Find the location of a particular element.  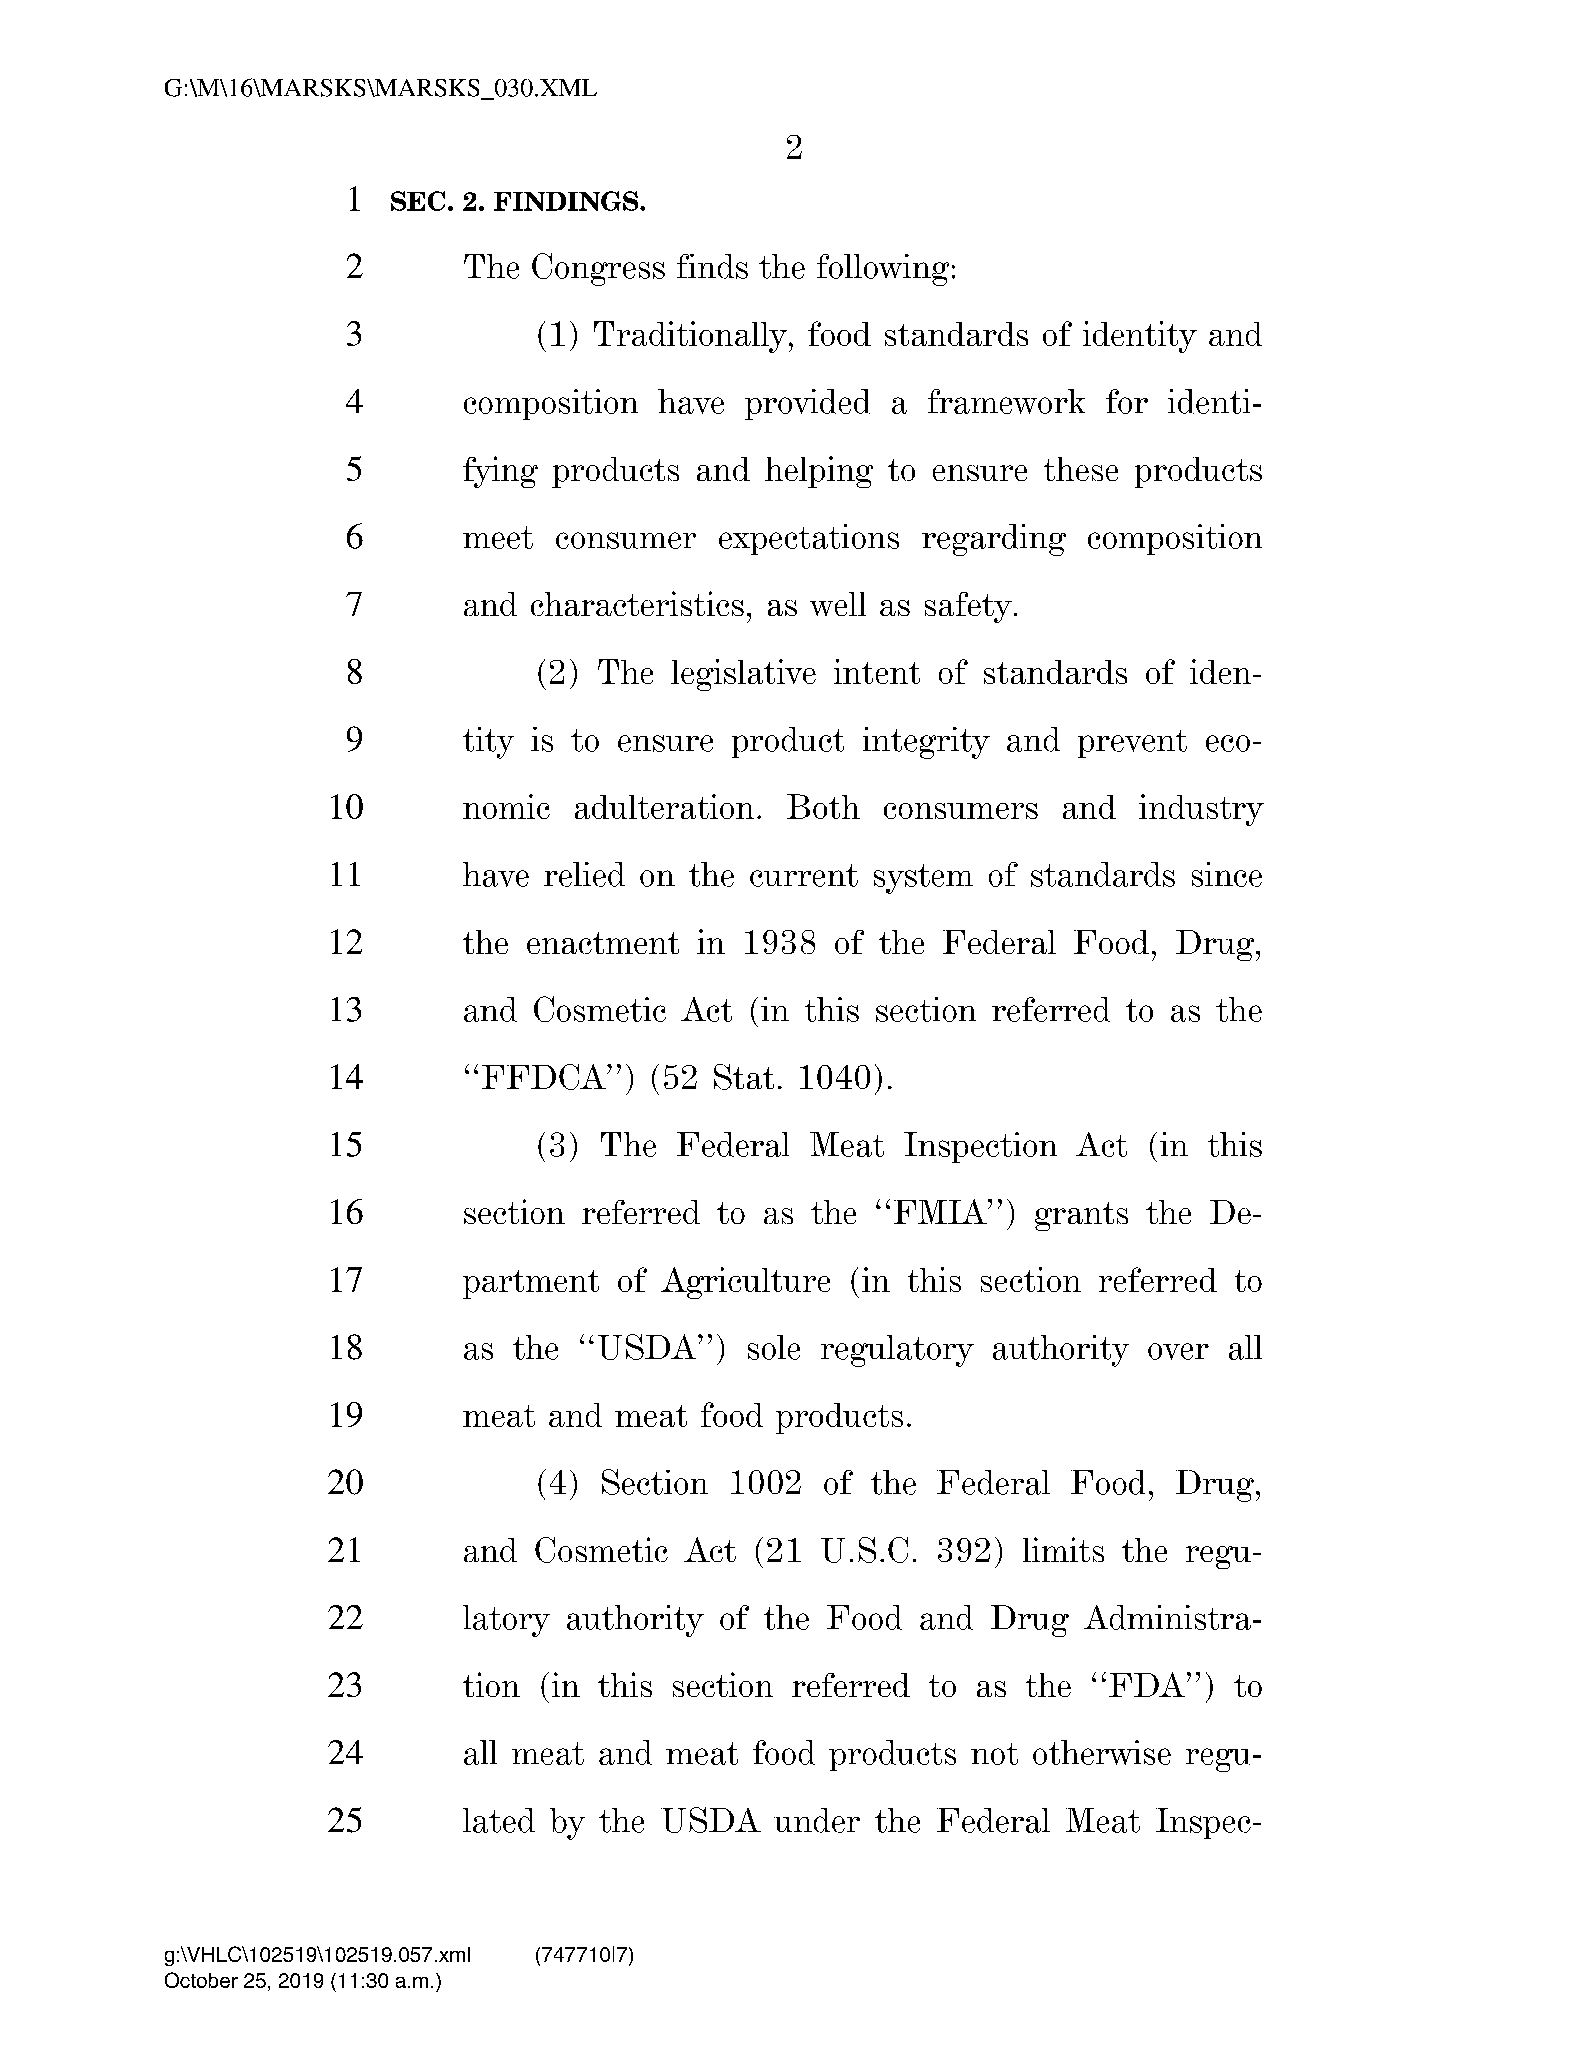

Stat is located at coordinates (744, 1077).
